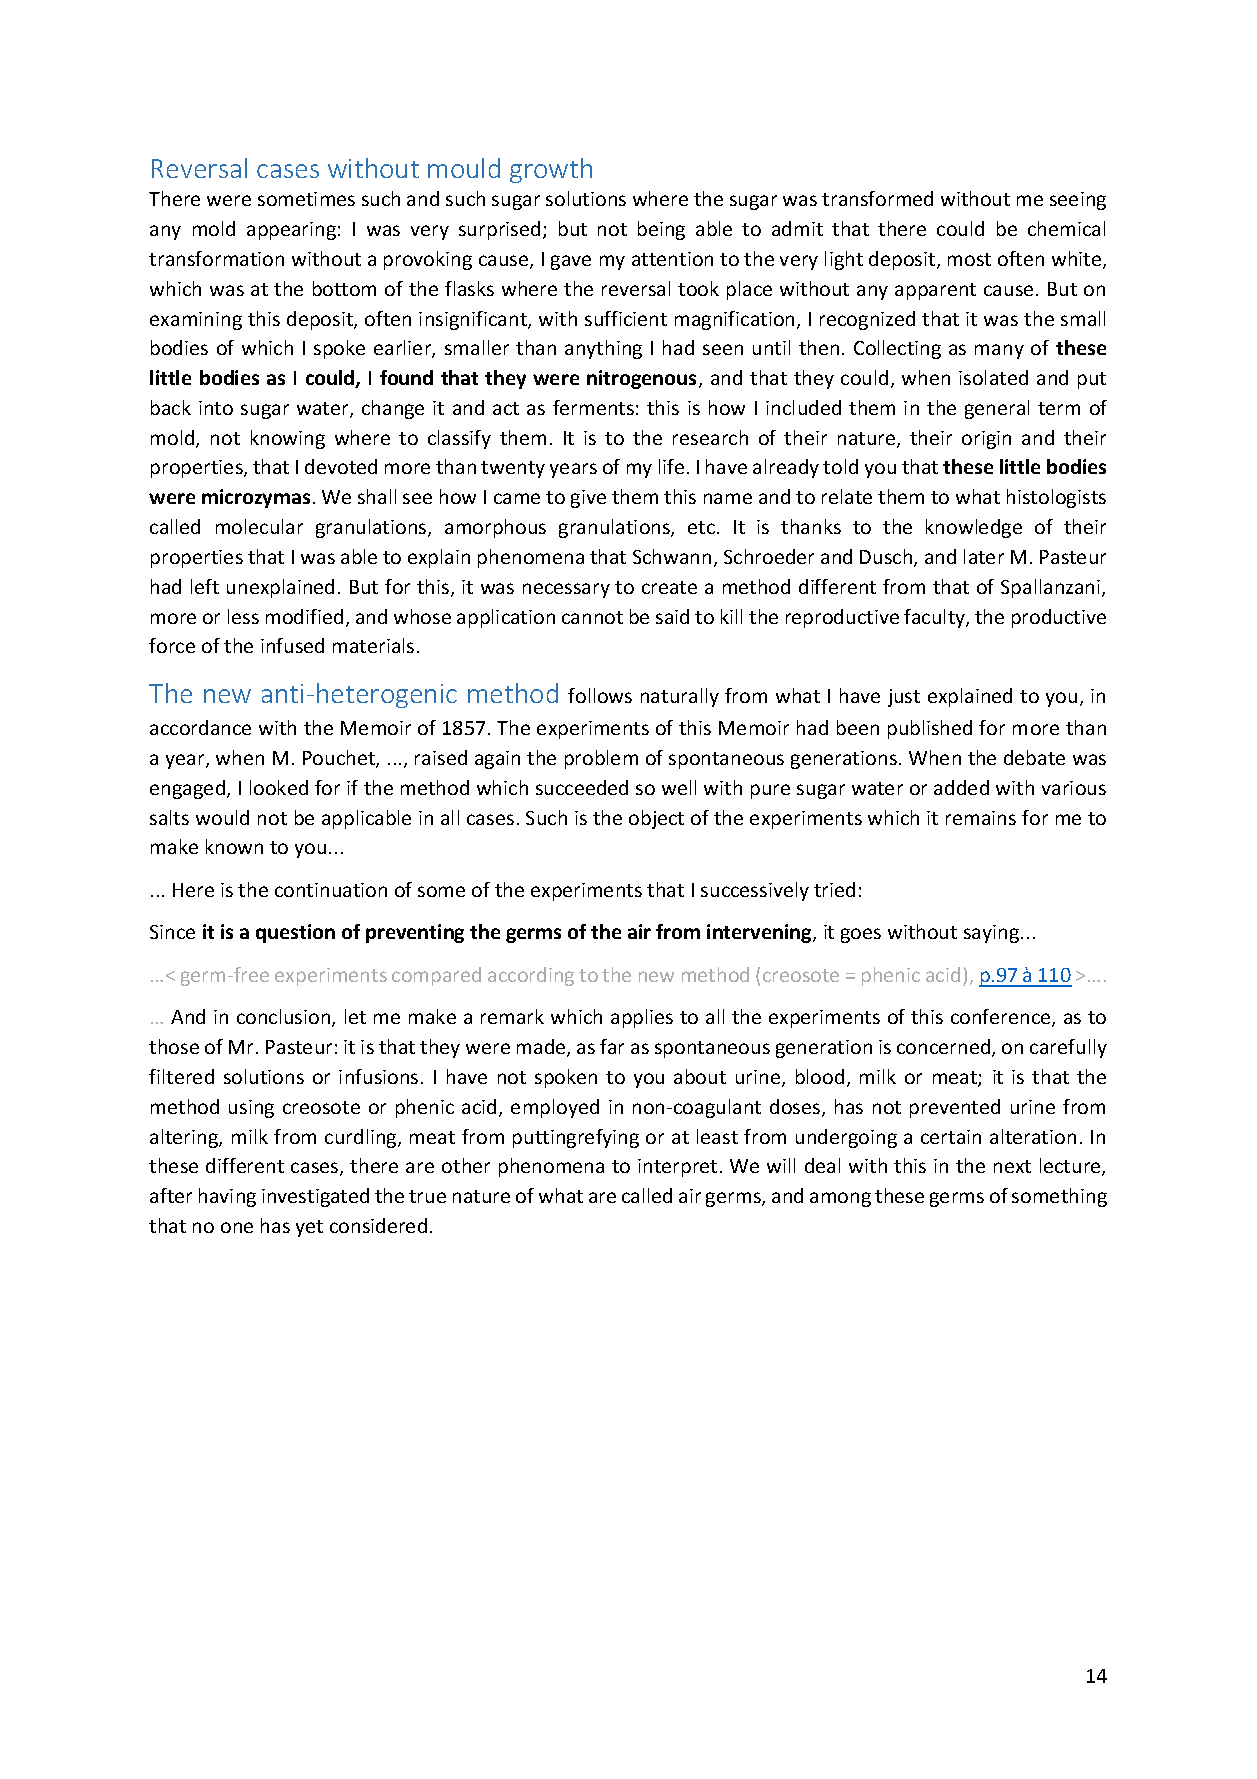 The width and height of the image is (1257, 1779). What do you see at coordinates (904, 698) in the image?
I see `just` at bounding box center [904, 698].
